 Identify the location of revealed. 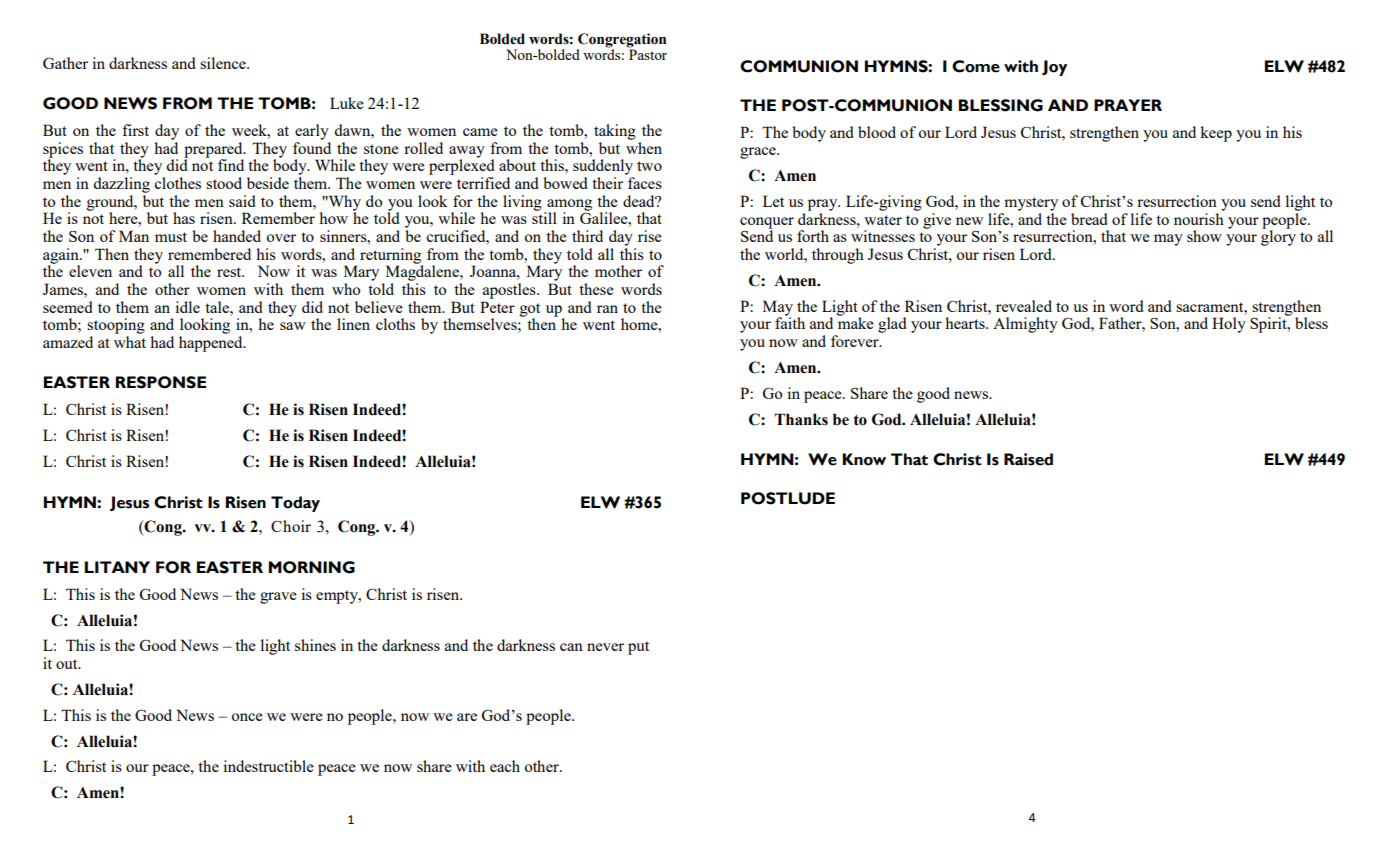
(1024, 306).
